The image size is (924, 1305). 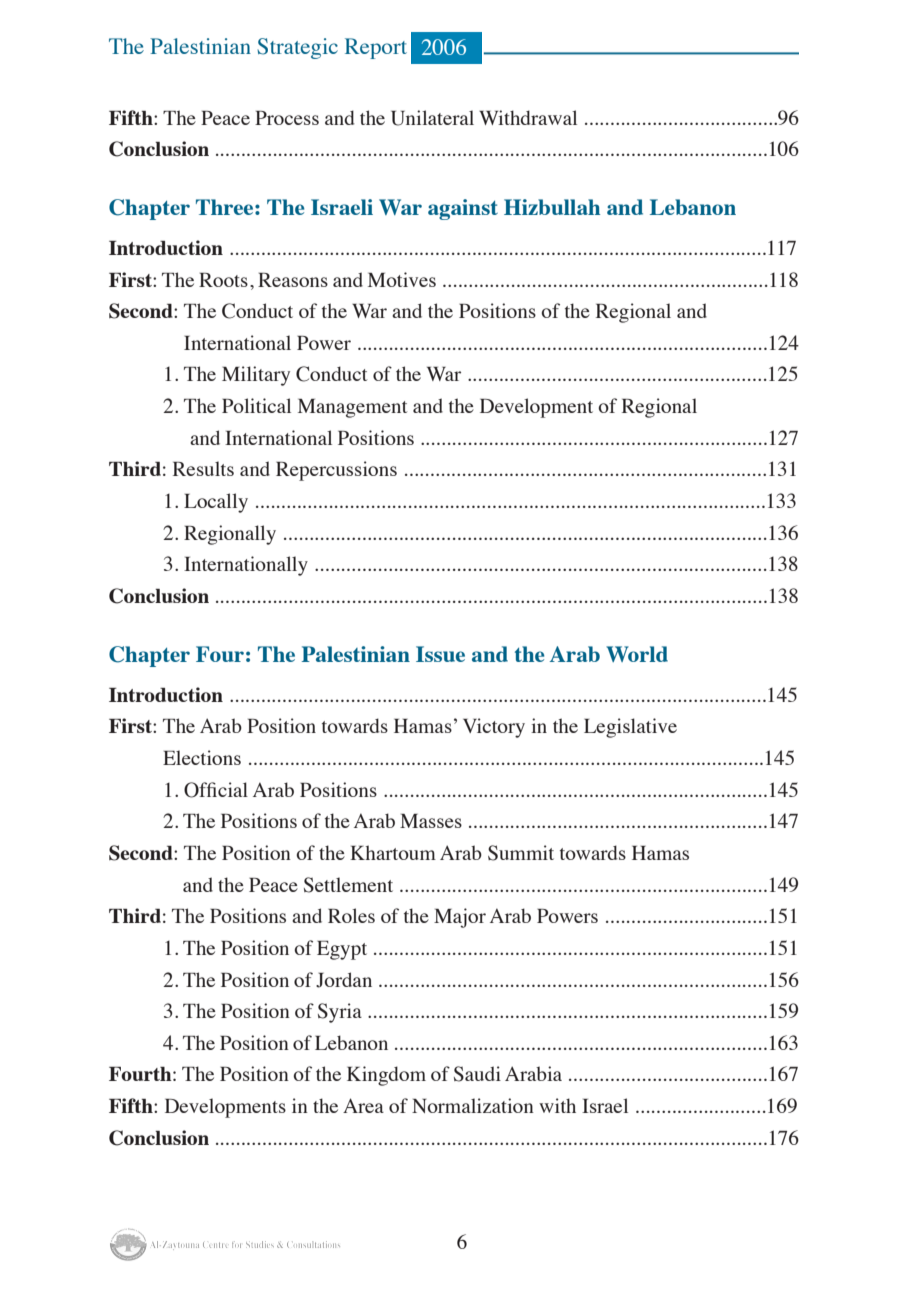 I want to click on Syria, so click(x=340, y=1013).
